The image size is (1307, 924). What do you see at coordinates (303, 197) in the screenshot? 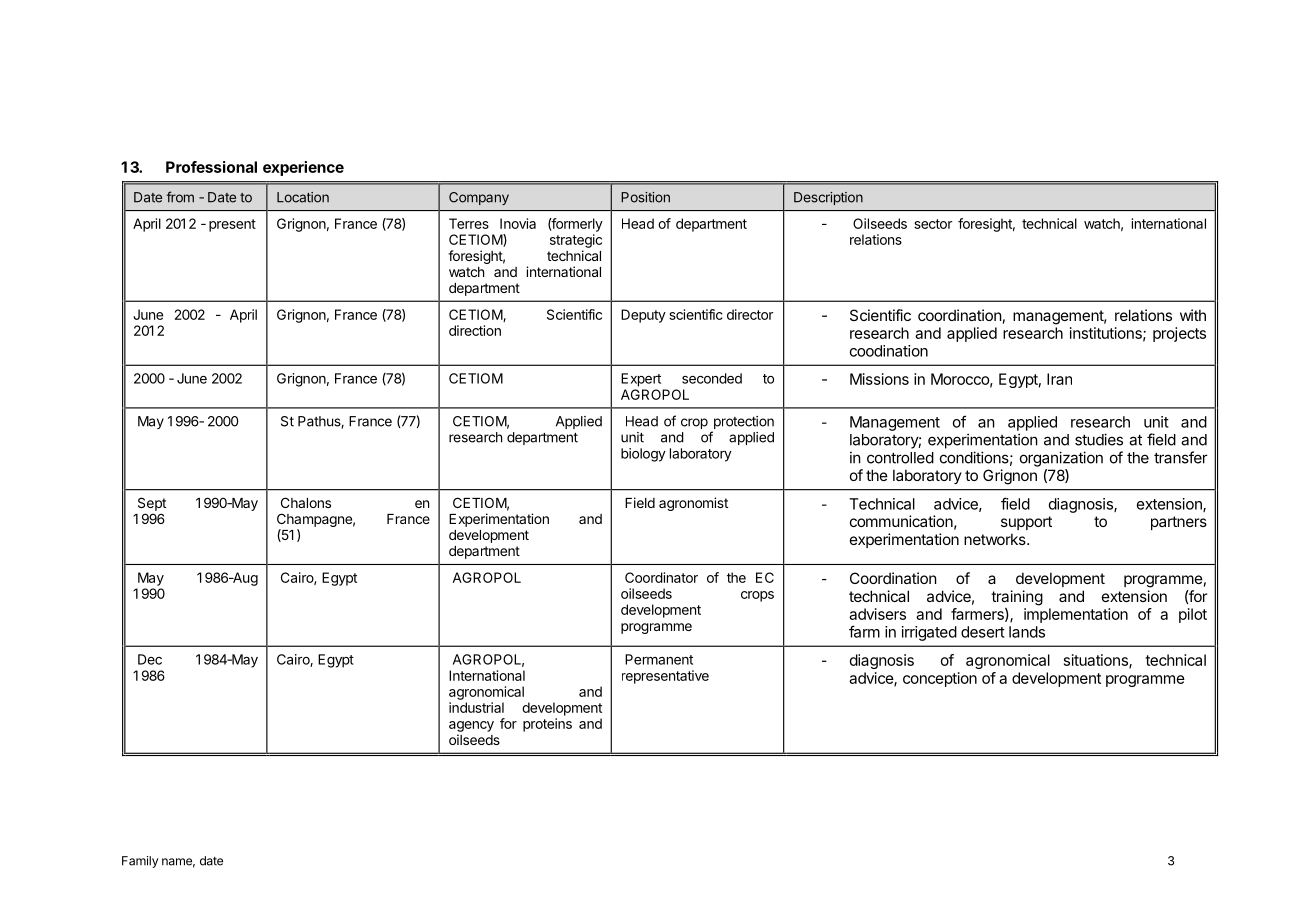
I see `Location` at bounding box center [303, 197].
